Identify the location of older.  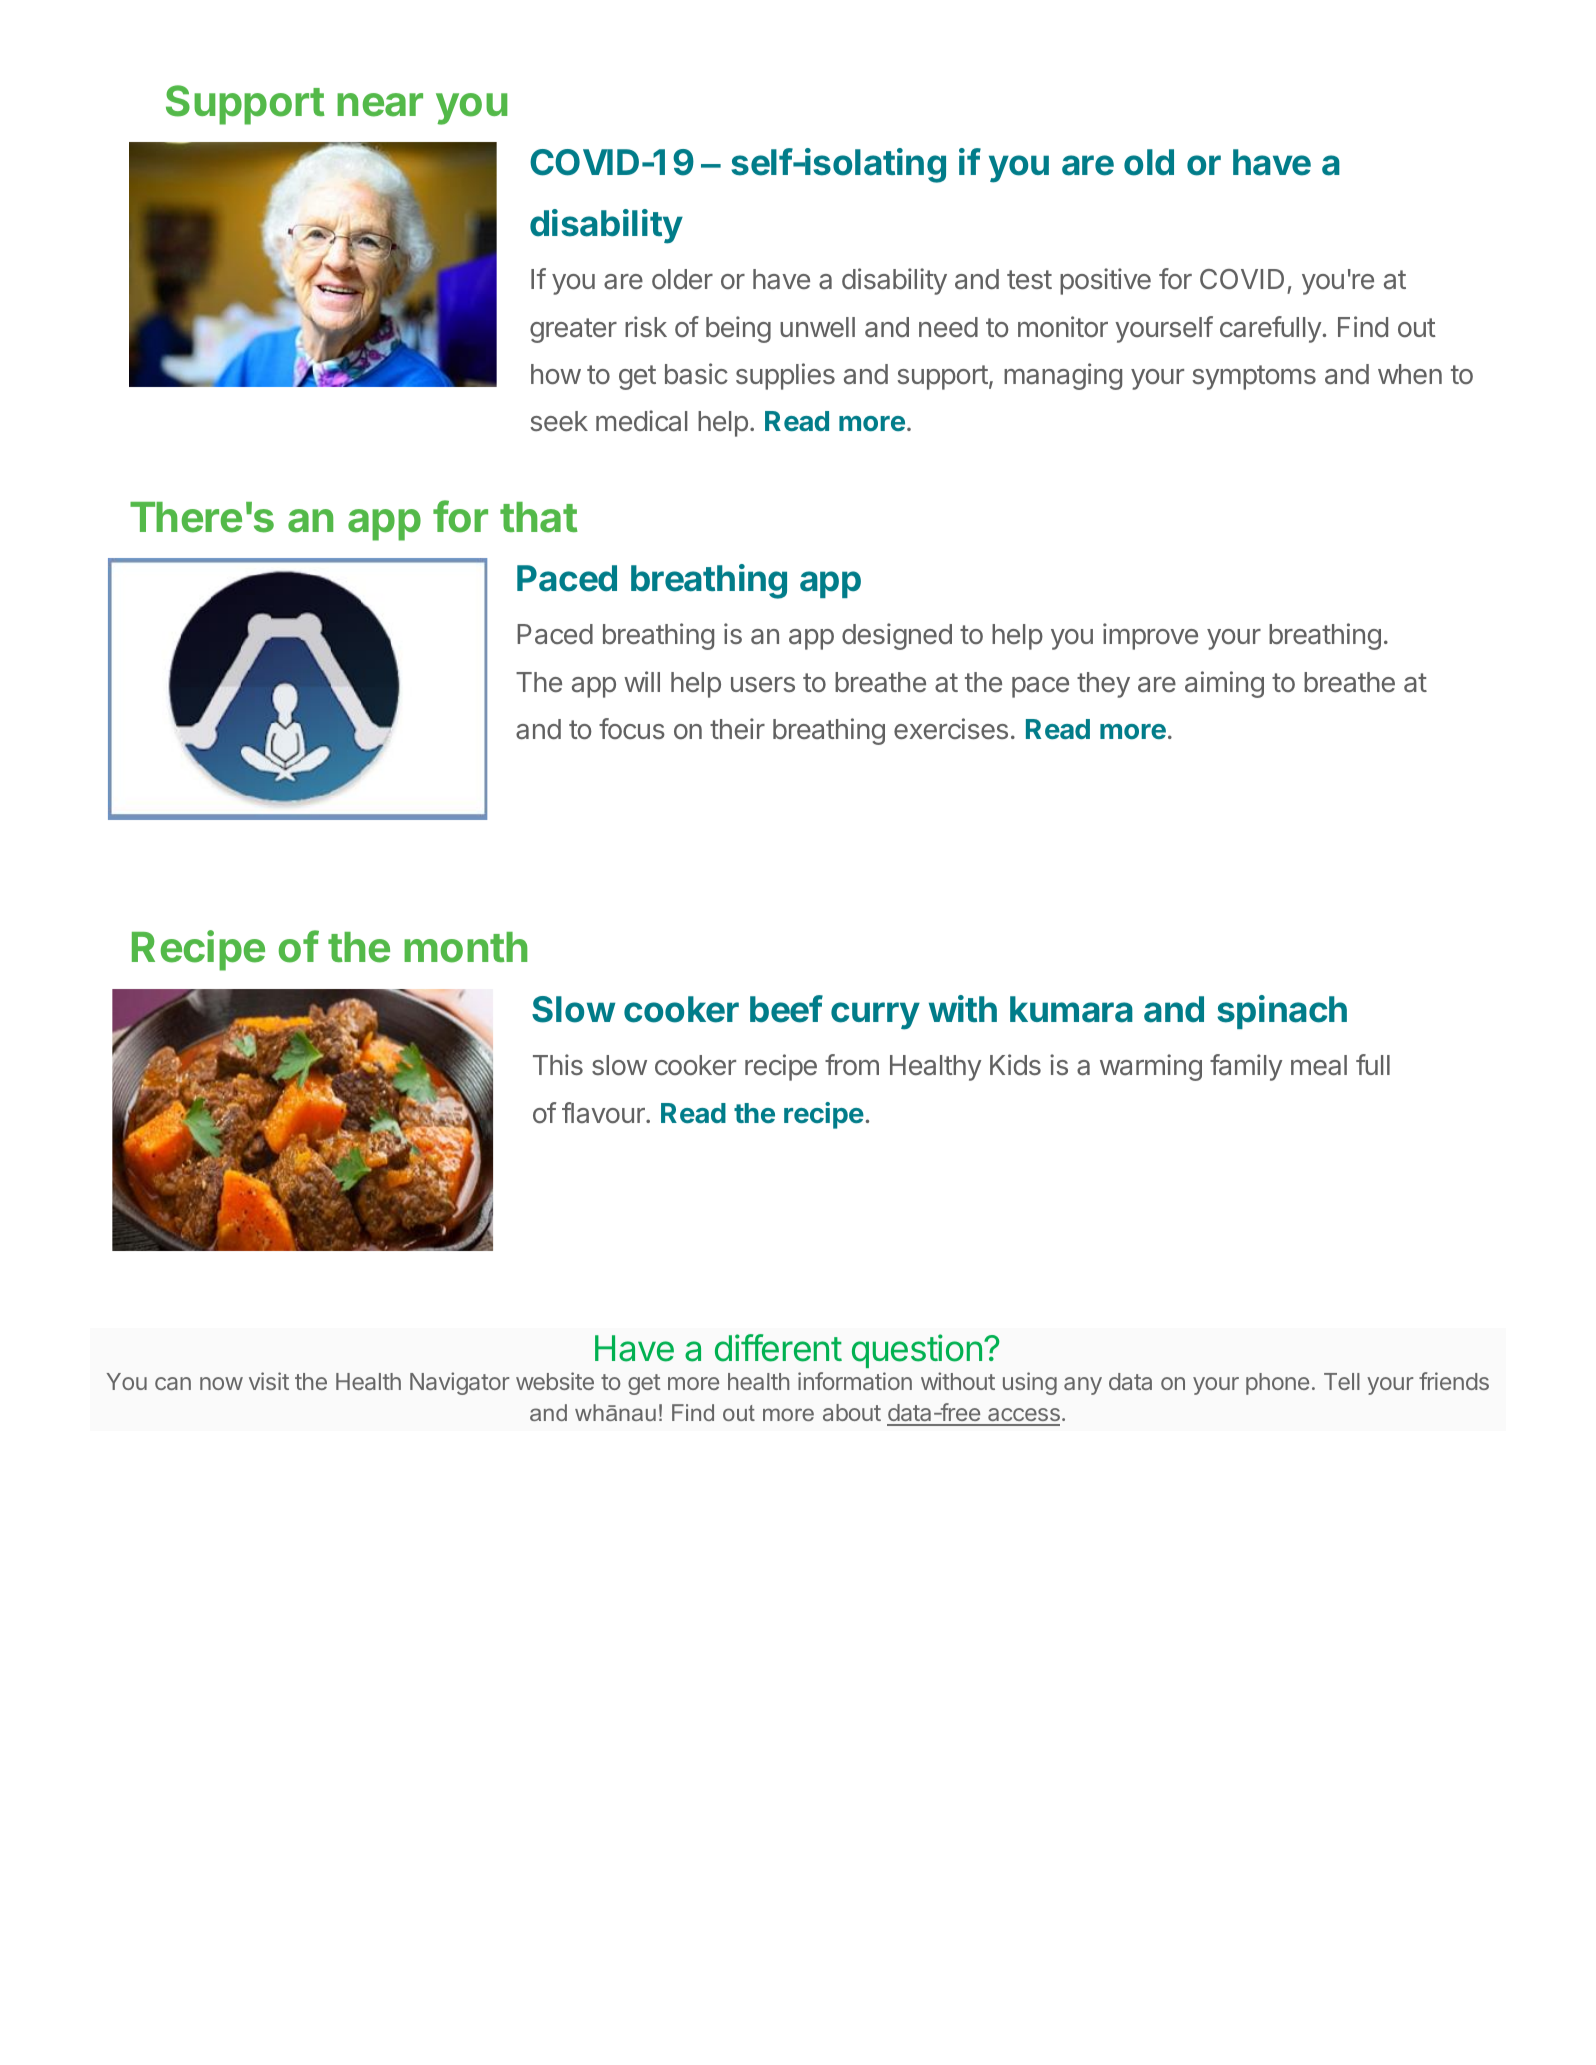
(682, 279).
